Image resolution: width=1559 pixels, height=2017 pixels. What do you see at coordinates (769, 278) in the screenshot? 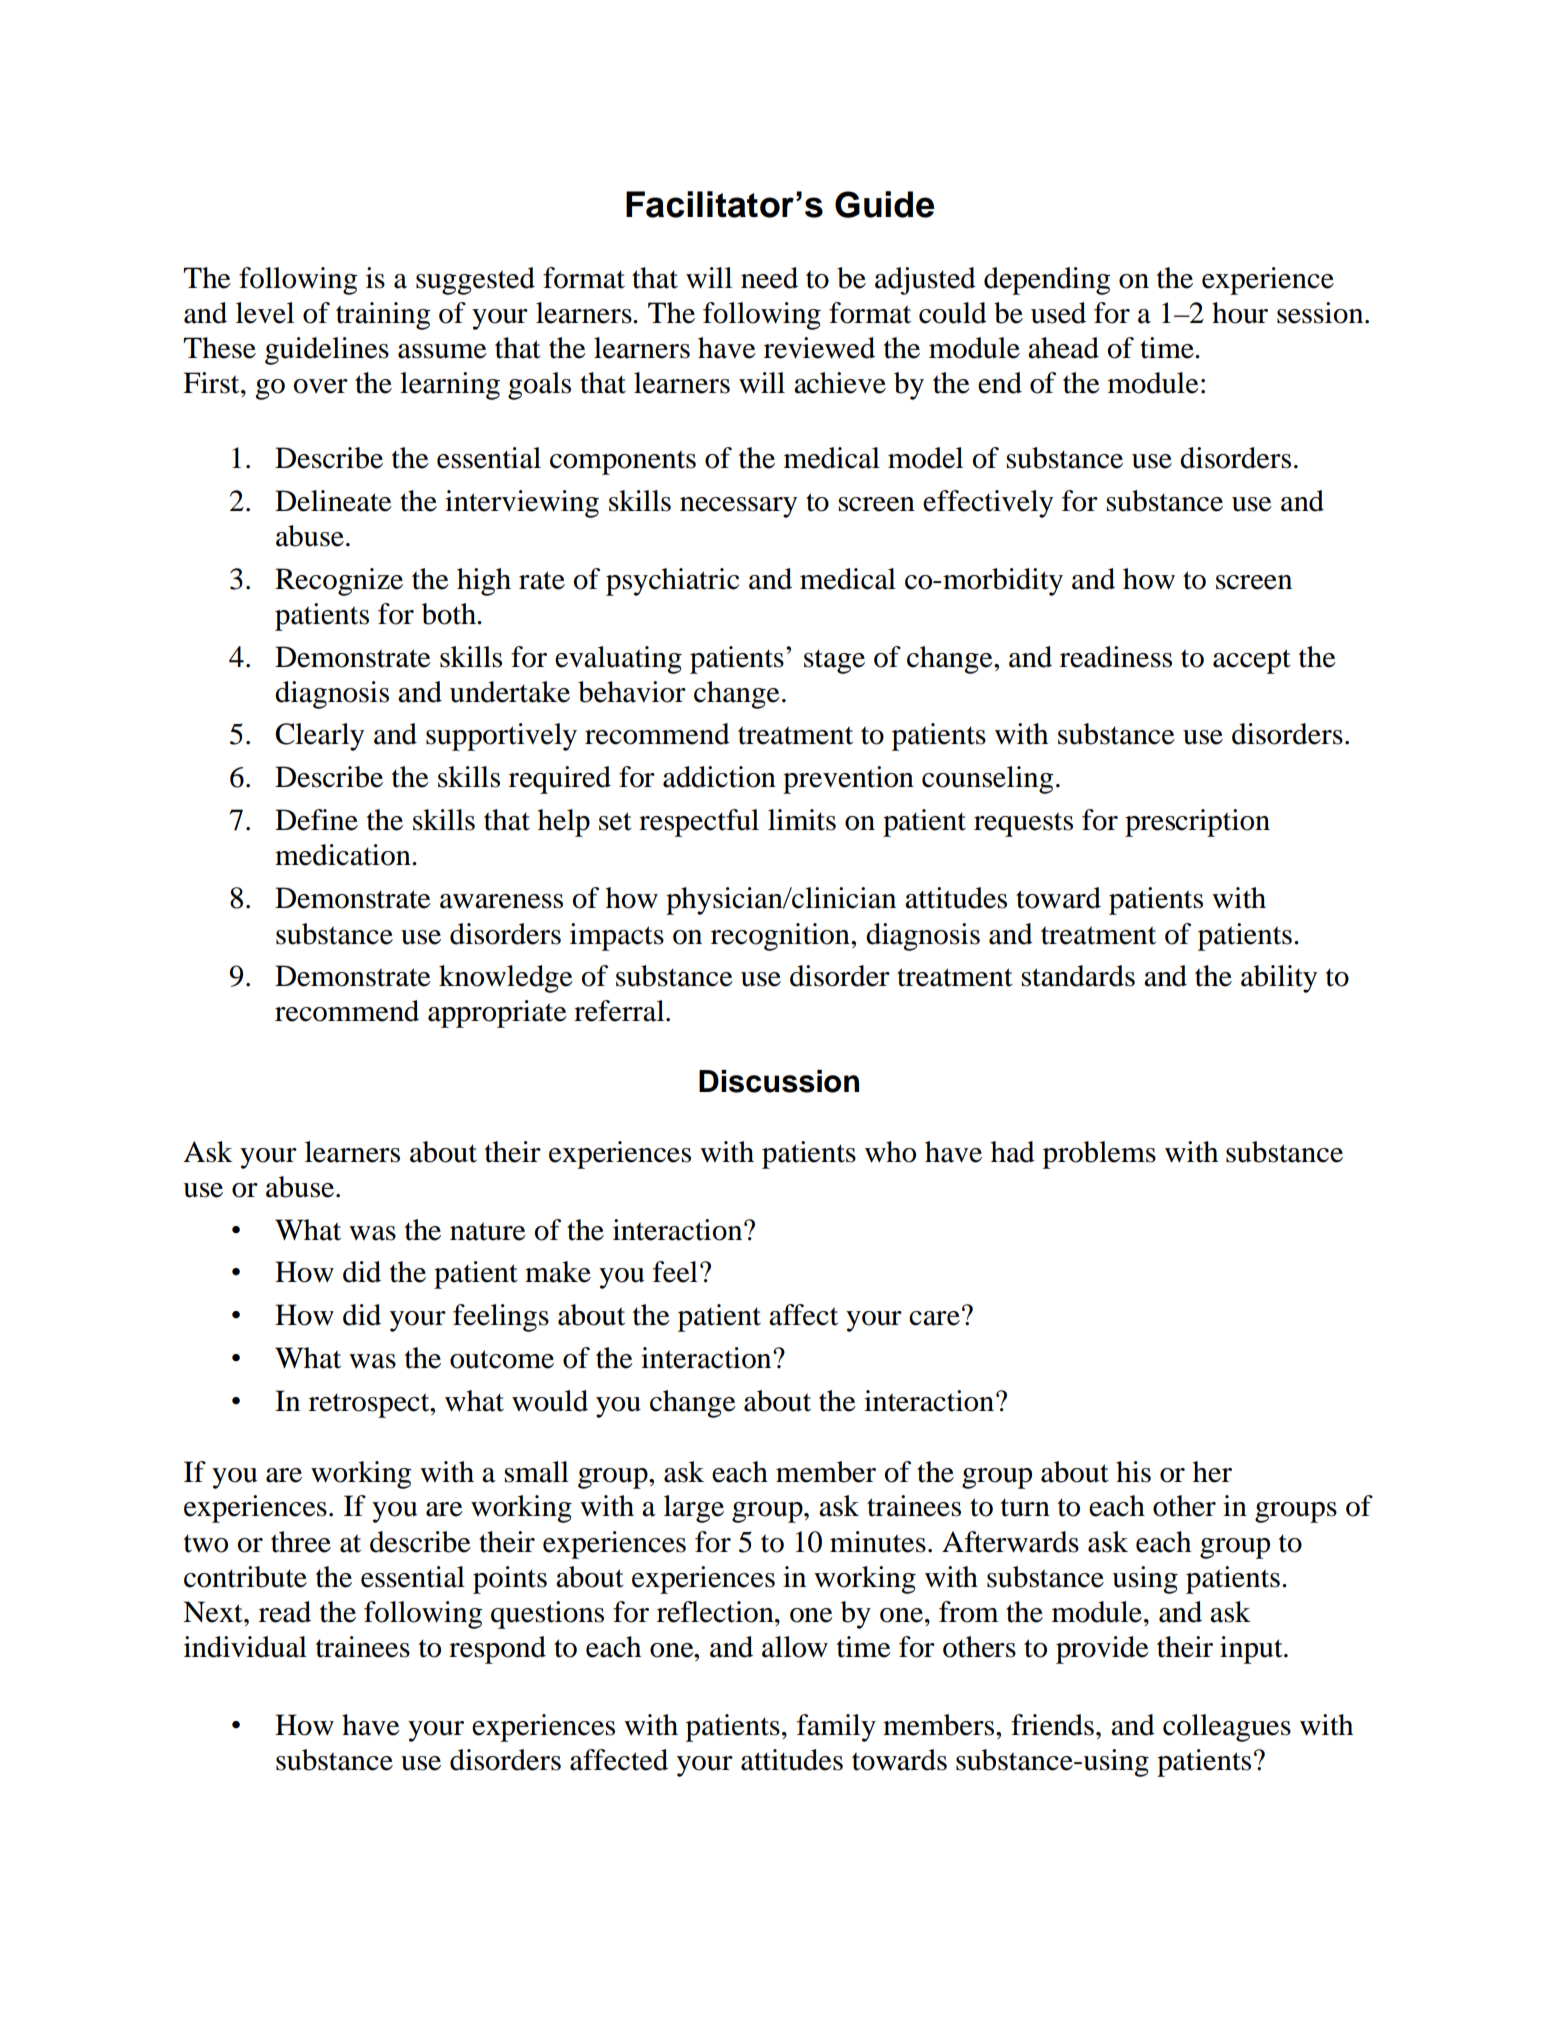
I see `need` at bounding box center [769, 278].
